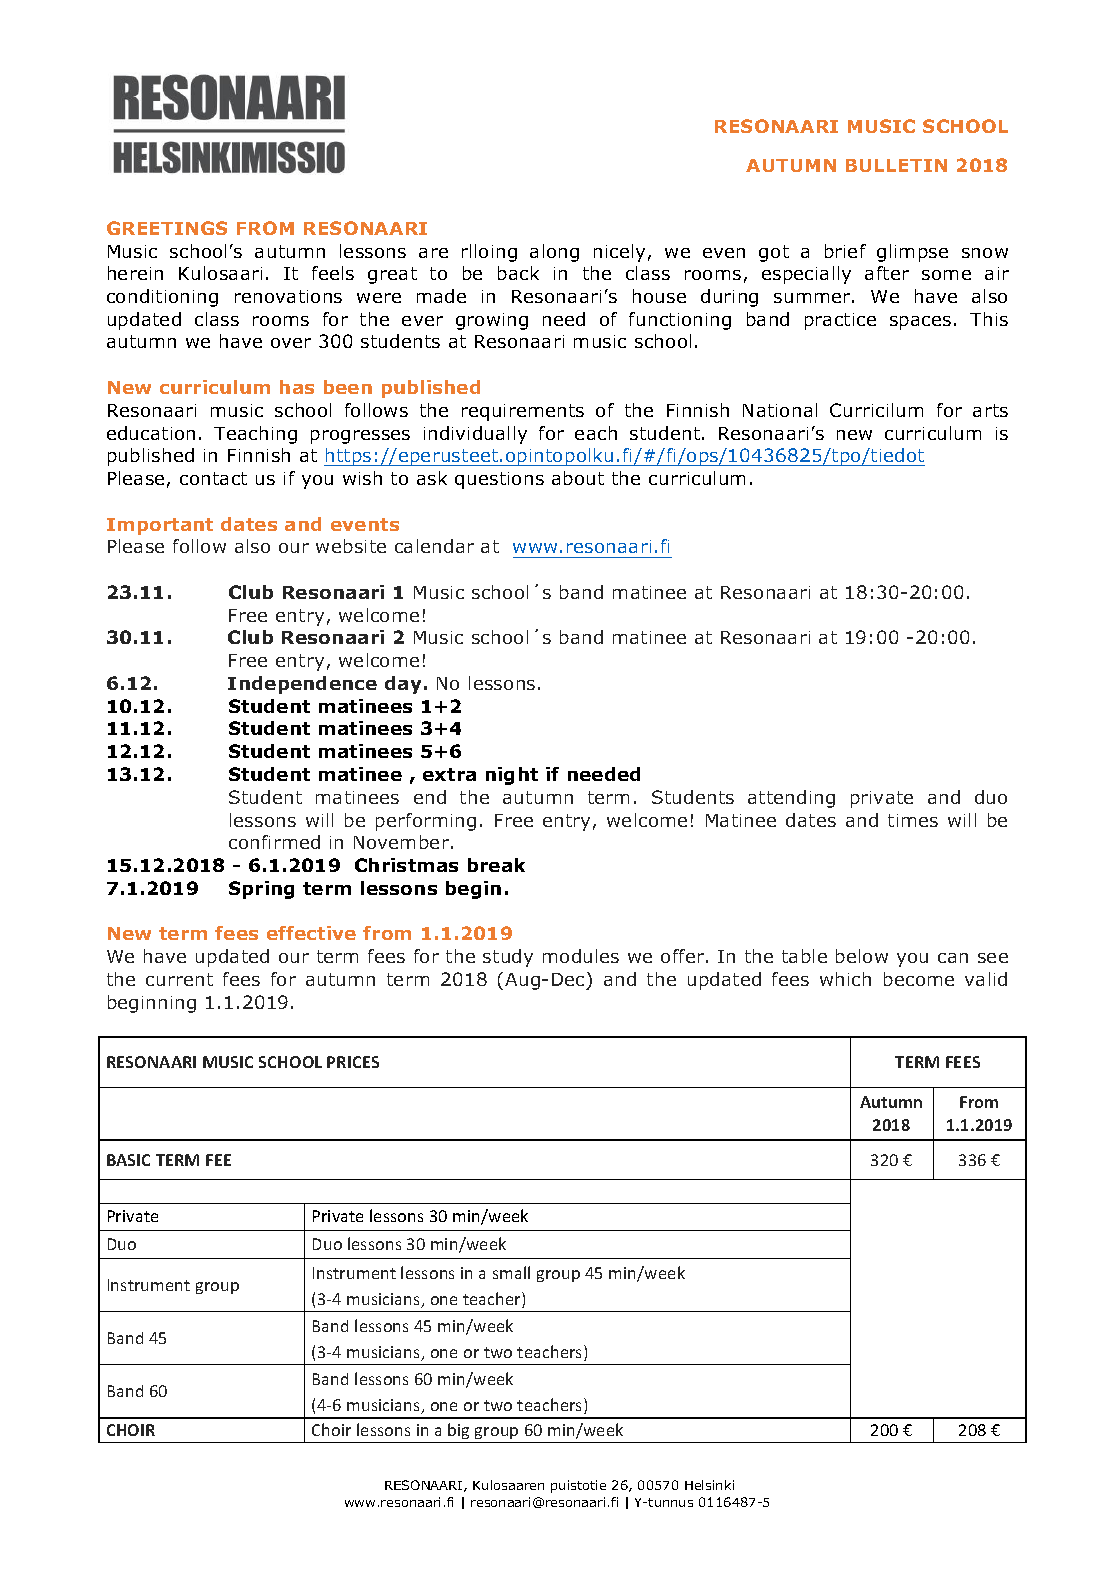  Describe the element at coordinates (709, 1485) in the image. I see `Helsinki` at that location.
